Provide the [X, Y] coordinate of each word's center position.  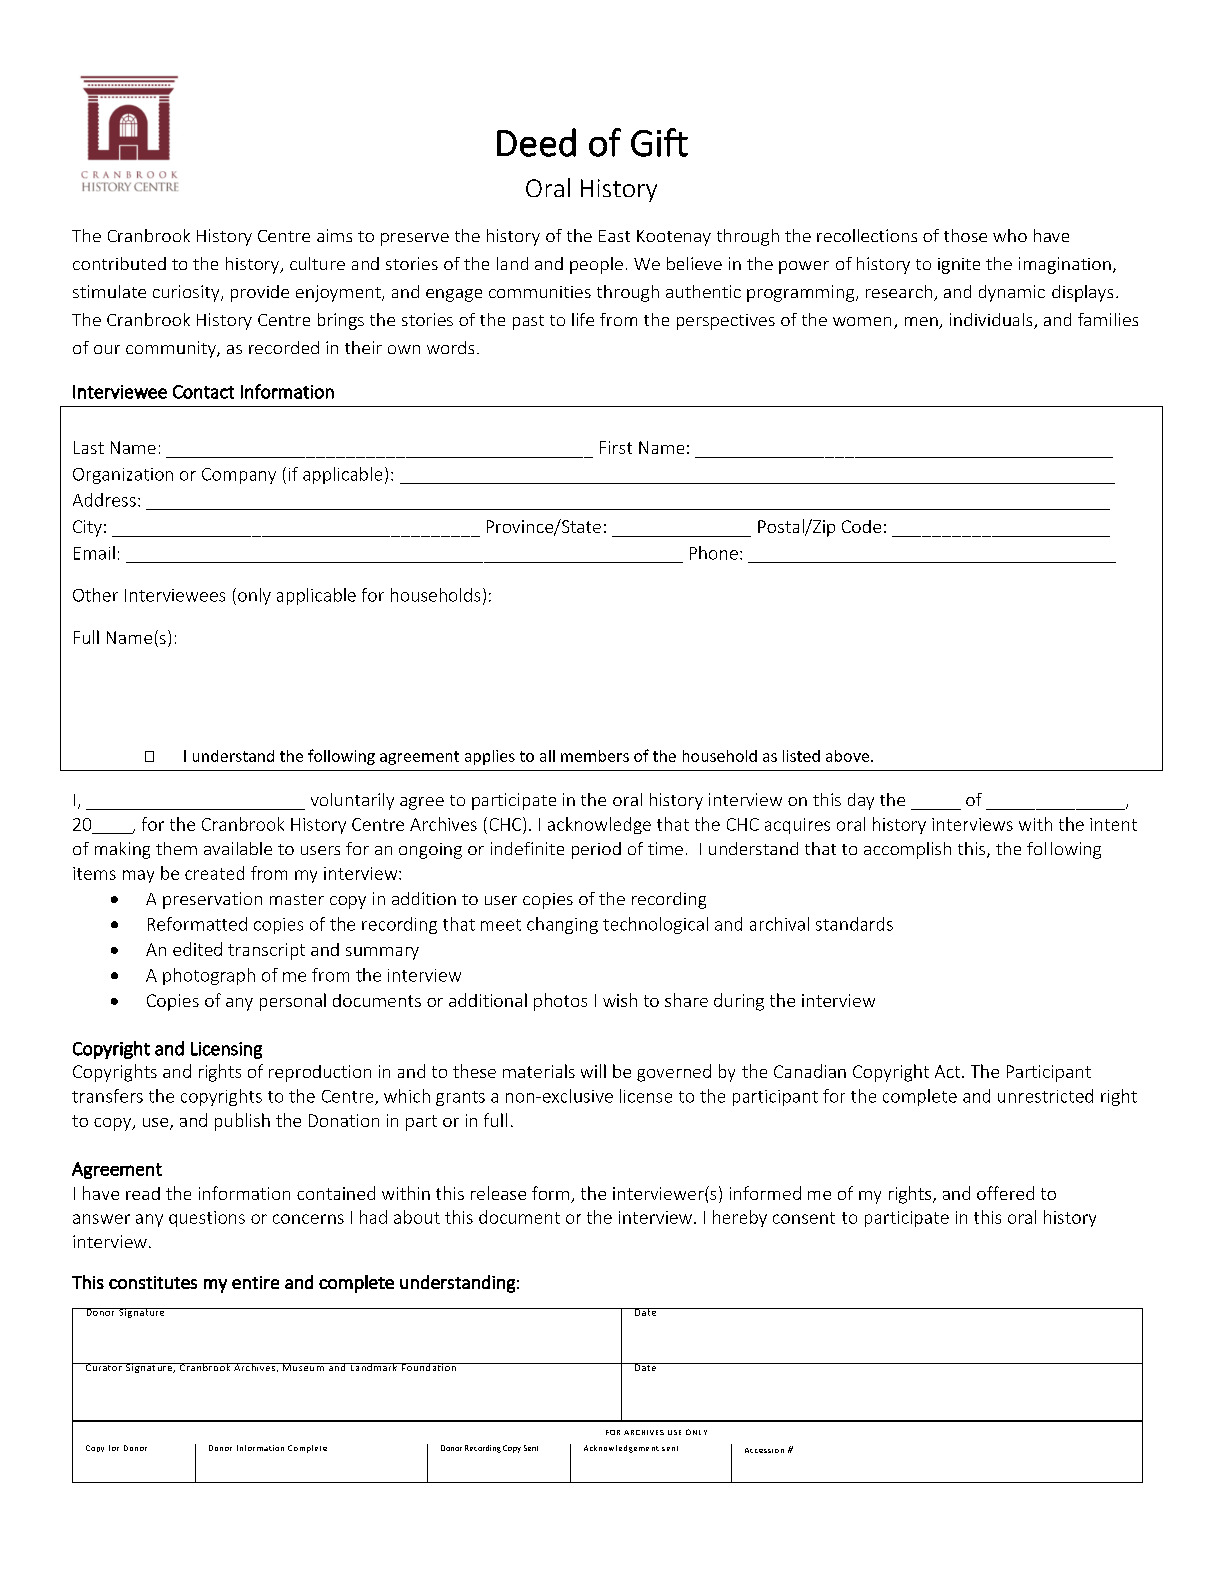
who [1010, 235]
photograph [209, 976]
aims [334, 235]
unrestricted [1045, 1096]
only [254, 596]
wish [620, 1000]
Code [861, 526]
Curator [104, 1367]
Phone [714, 553]
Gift [659, 142]
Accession [764, 1450]
